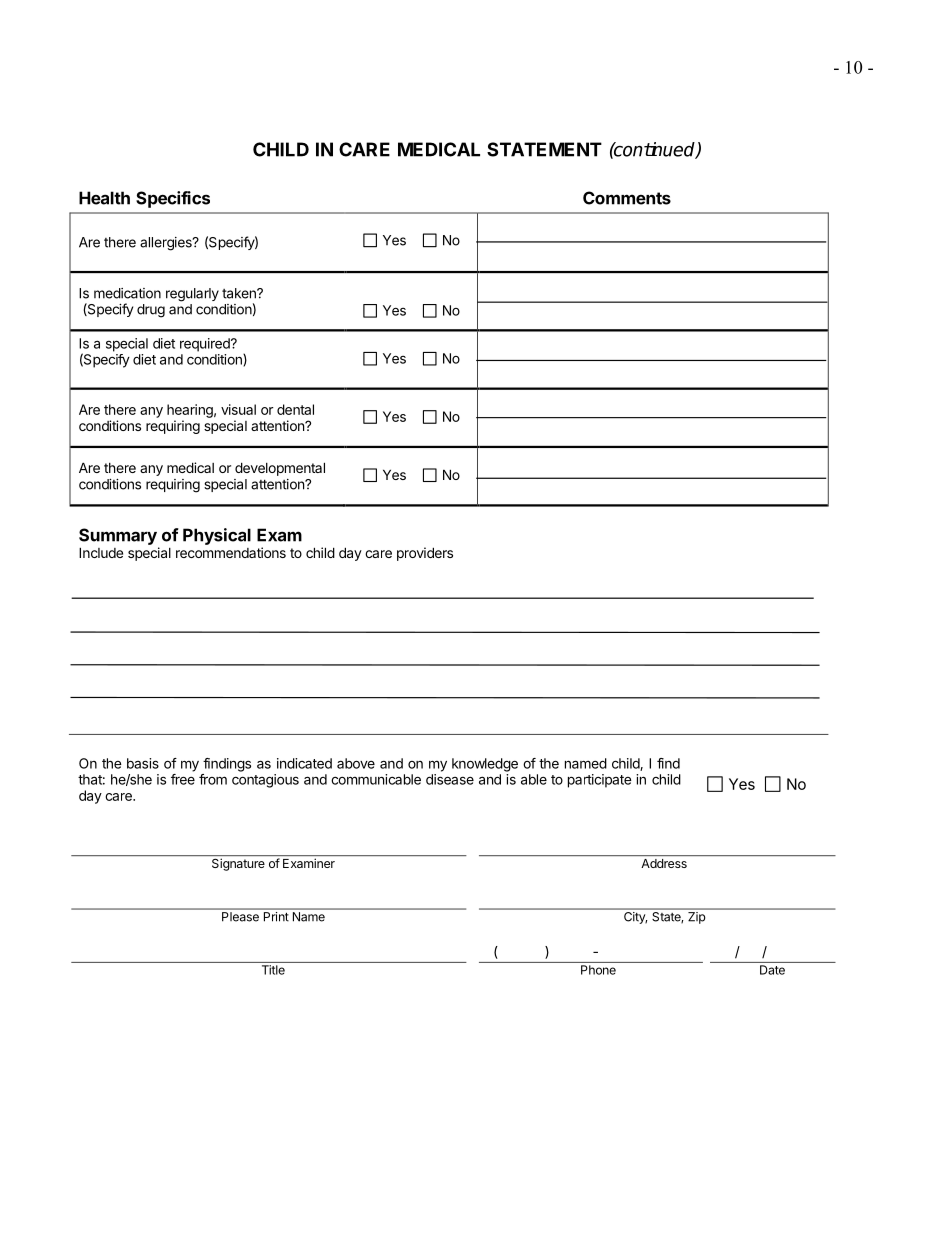 This document has height=1233, width=952. Describe the element at coordinates (240, 293) in the document. I see `taken` at that location.
